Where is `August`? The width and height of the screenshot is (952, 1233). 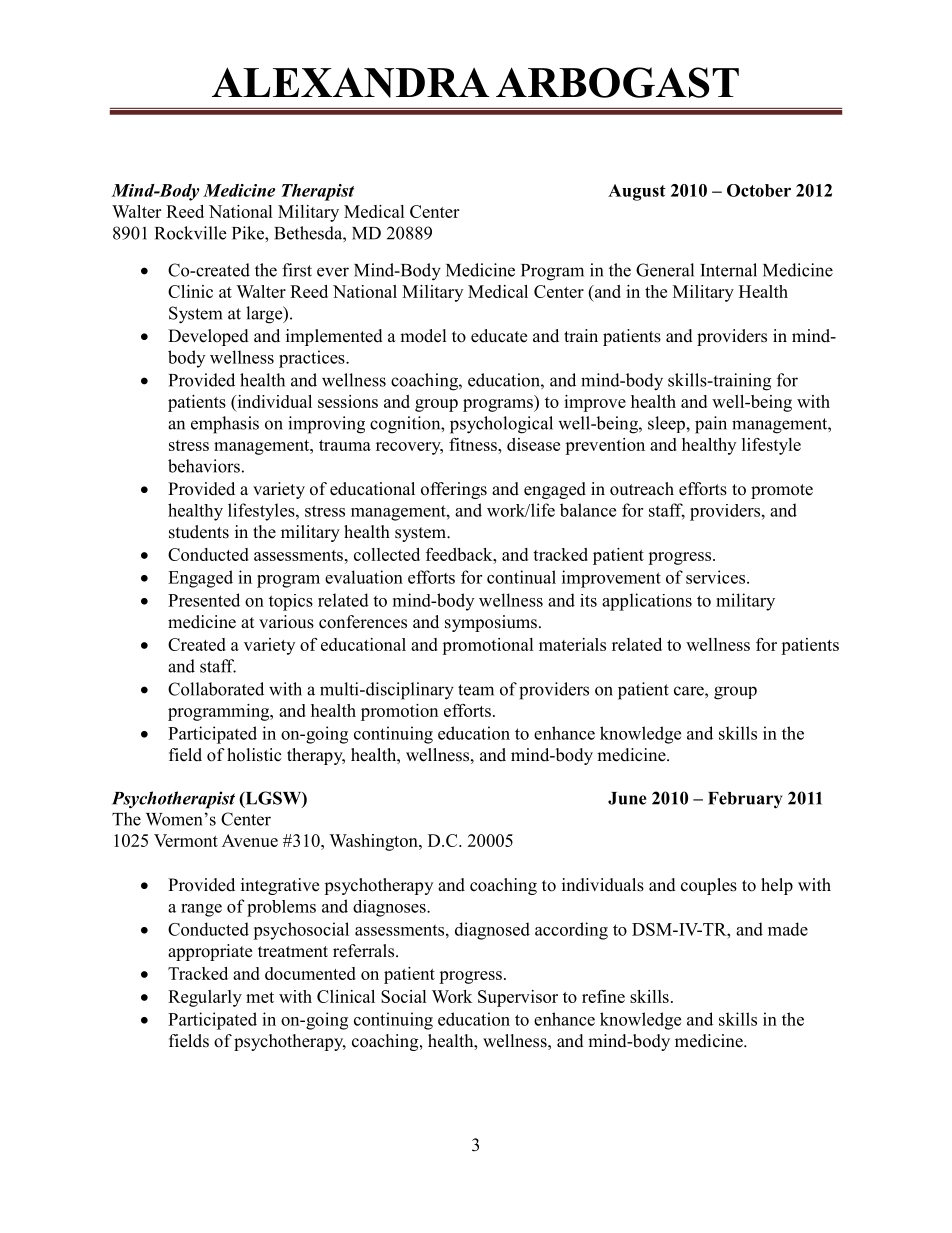
August is located at coordinates (637, 192).
